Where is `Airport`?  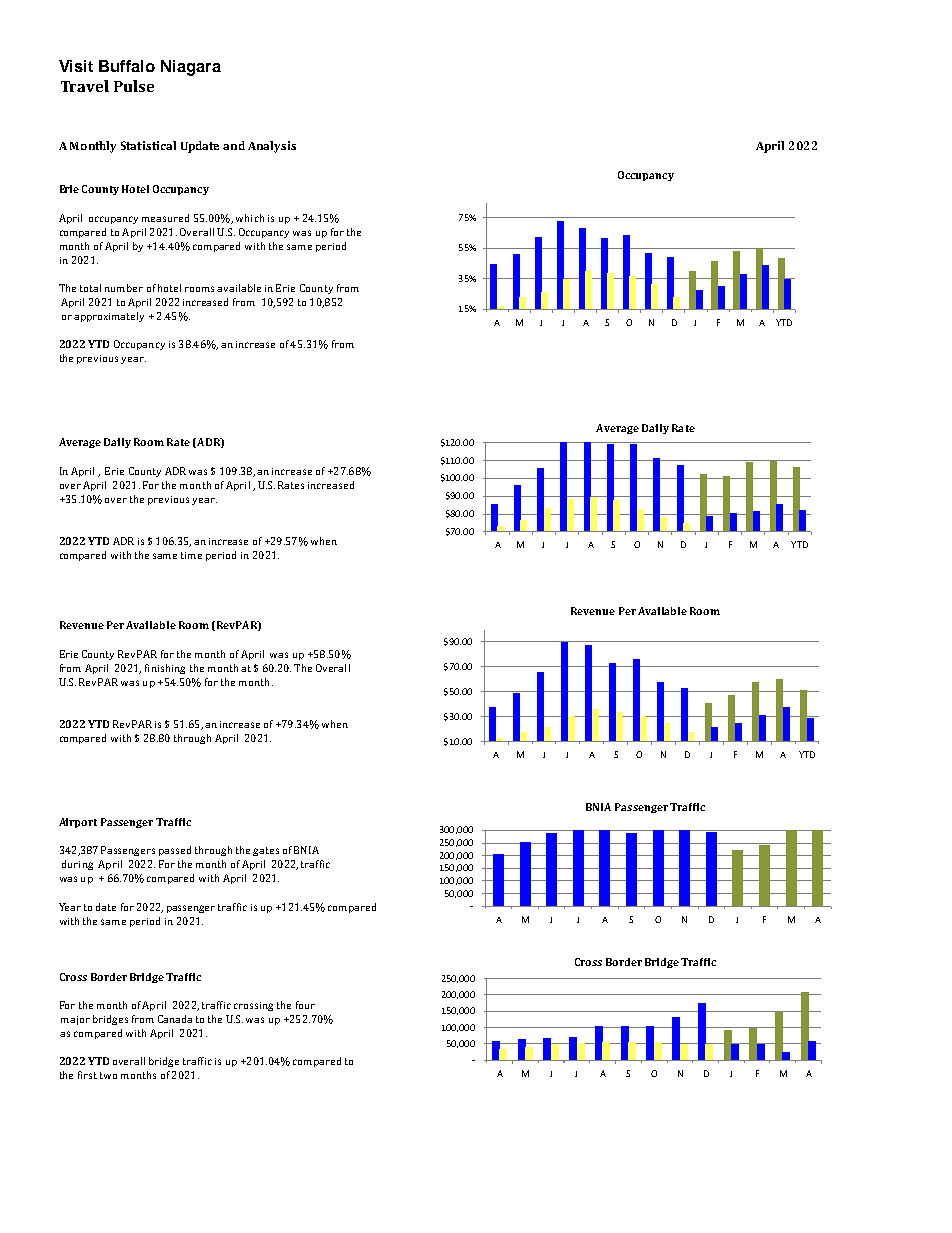 Airport is located at coordinates (78, 823).
